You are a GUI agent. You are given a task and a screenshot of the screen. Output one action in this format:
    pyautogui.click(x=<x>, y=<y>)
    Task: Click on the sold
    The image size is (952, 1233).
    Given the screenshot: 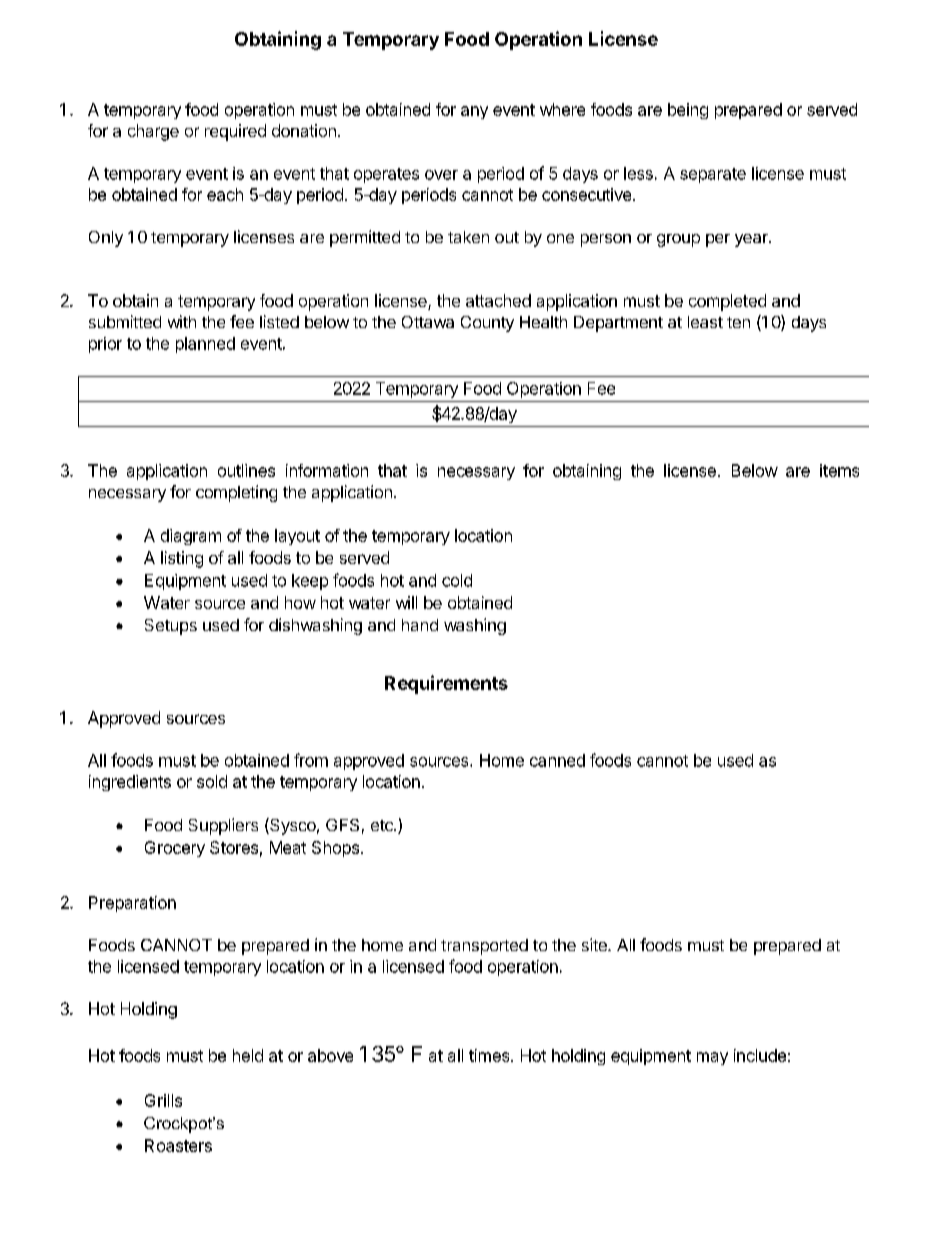 What is the action you would take?
    pyautogui.click(x=212, y=781)
